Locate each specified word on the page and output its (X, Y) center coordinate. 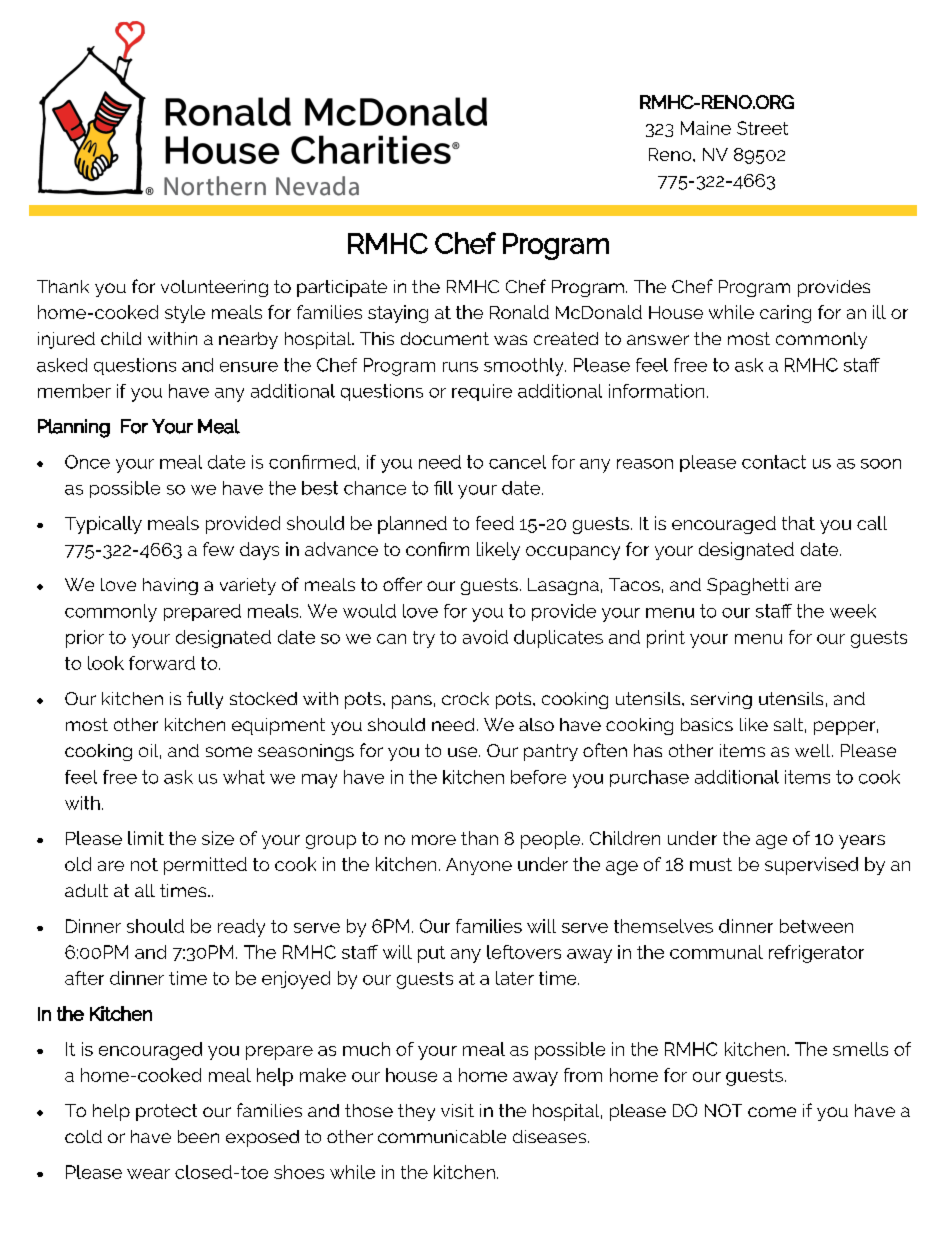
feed (495, 523)
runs (460, 367)
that (798, 523)
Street (762, 128)
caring (785, 314)
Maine (706, 128)
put (431, 954)
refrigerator (816, 954)
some (229, 752)
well (814, 750)
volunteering (214, 288)
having (170, 586)
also (536, 724)
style (185, 314)
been (198, 1136)
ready (241, 928)
